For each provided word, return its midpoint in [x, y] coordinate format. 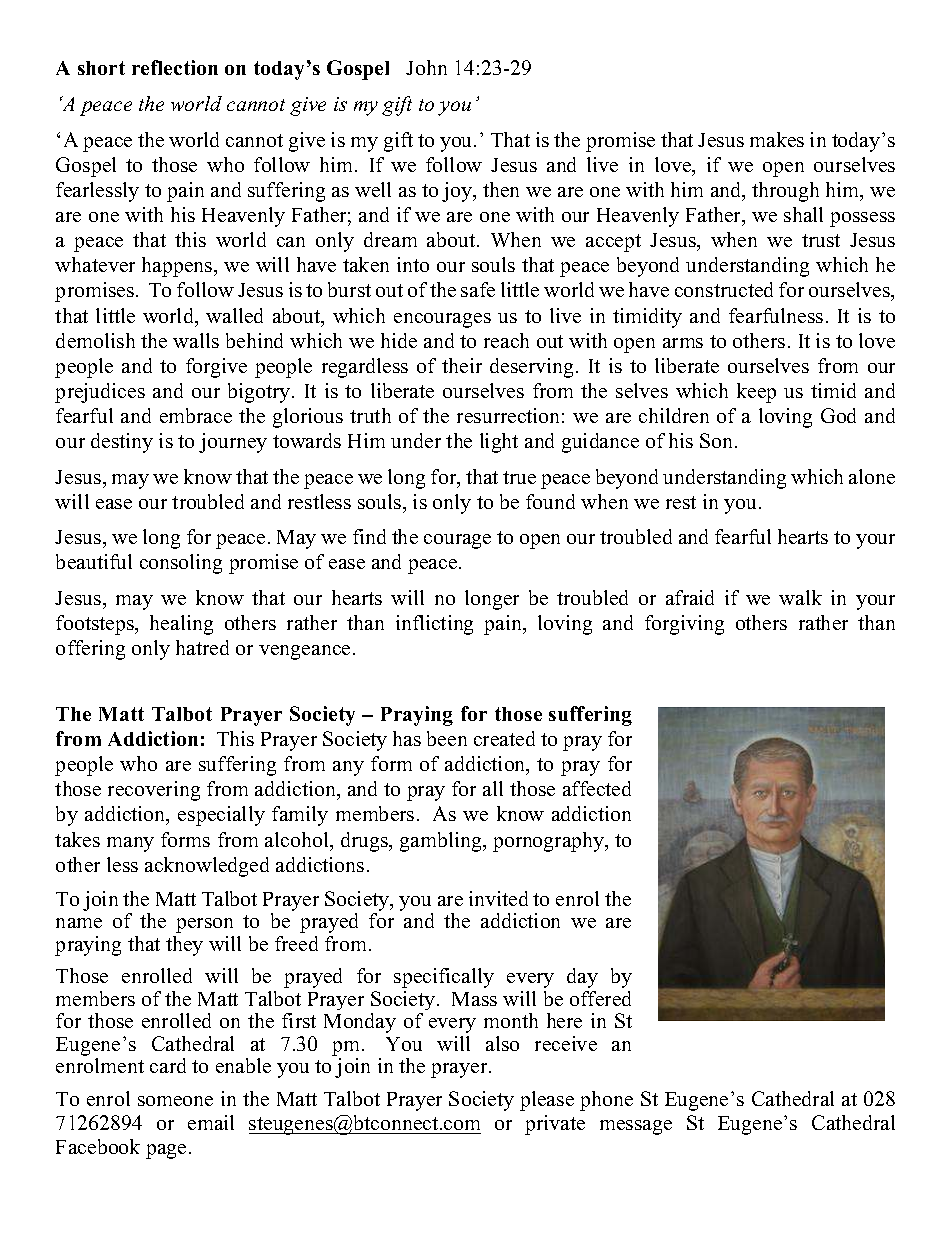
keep [756, 393]
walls [196, 340]
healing [181, 625]
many [130, 844]
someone [175, 1101]
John [426, 67]
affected [597, 788]
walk [800, 597]
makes [777, 139]
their [462, 365]
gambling [442, 842]
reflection [175, 67]
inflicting [434, 625]
